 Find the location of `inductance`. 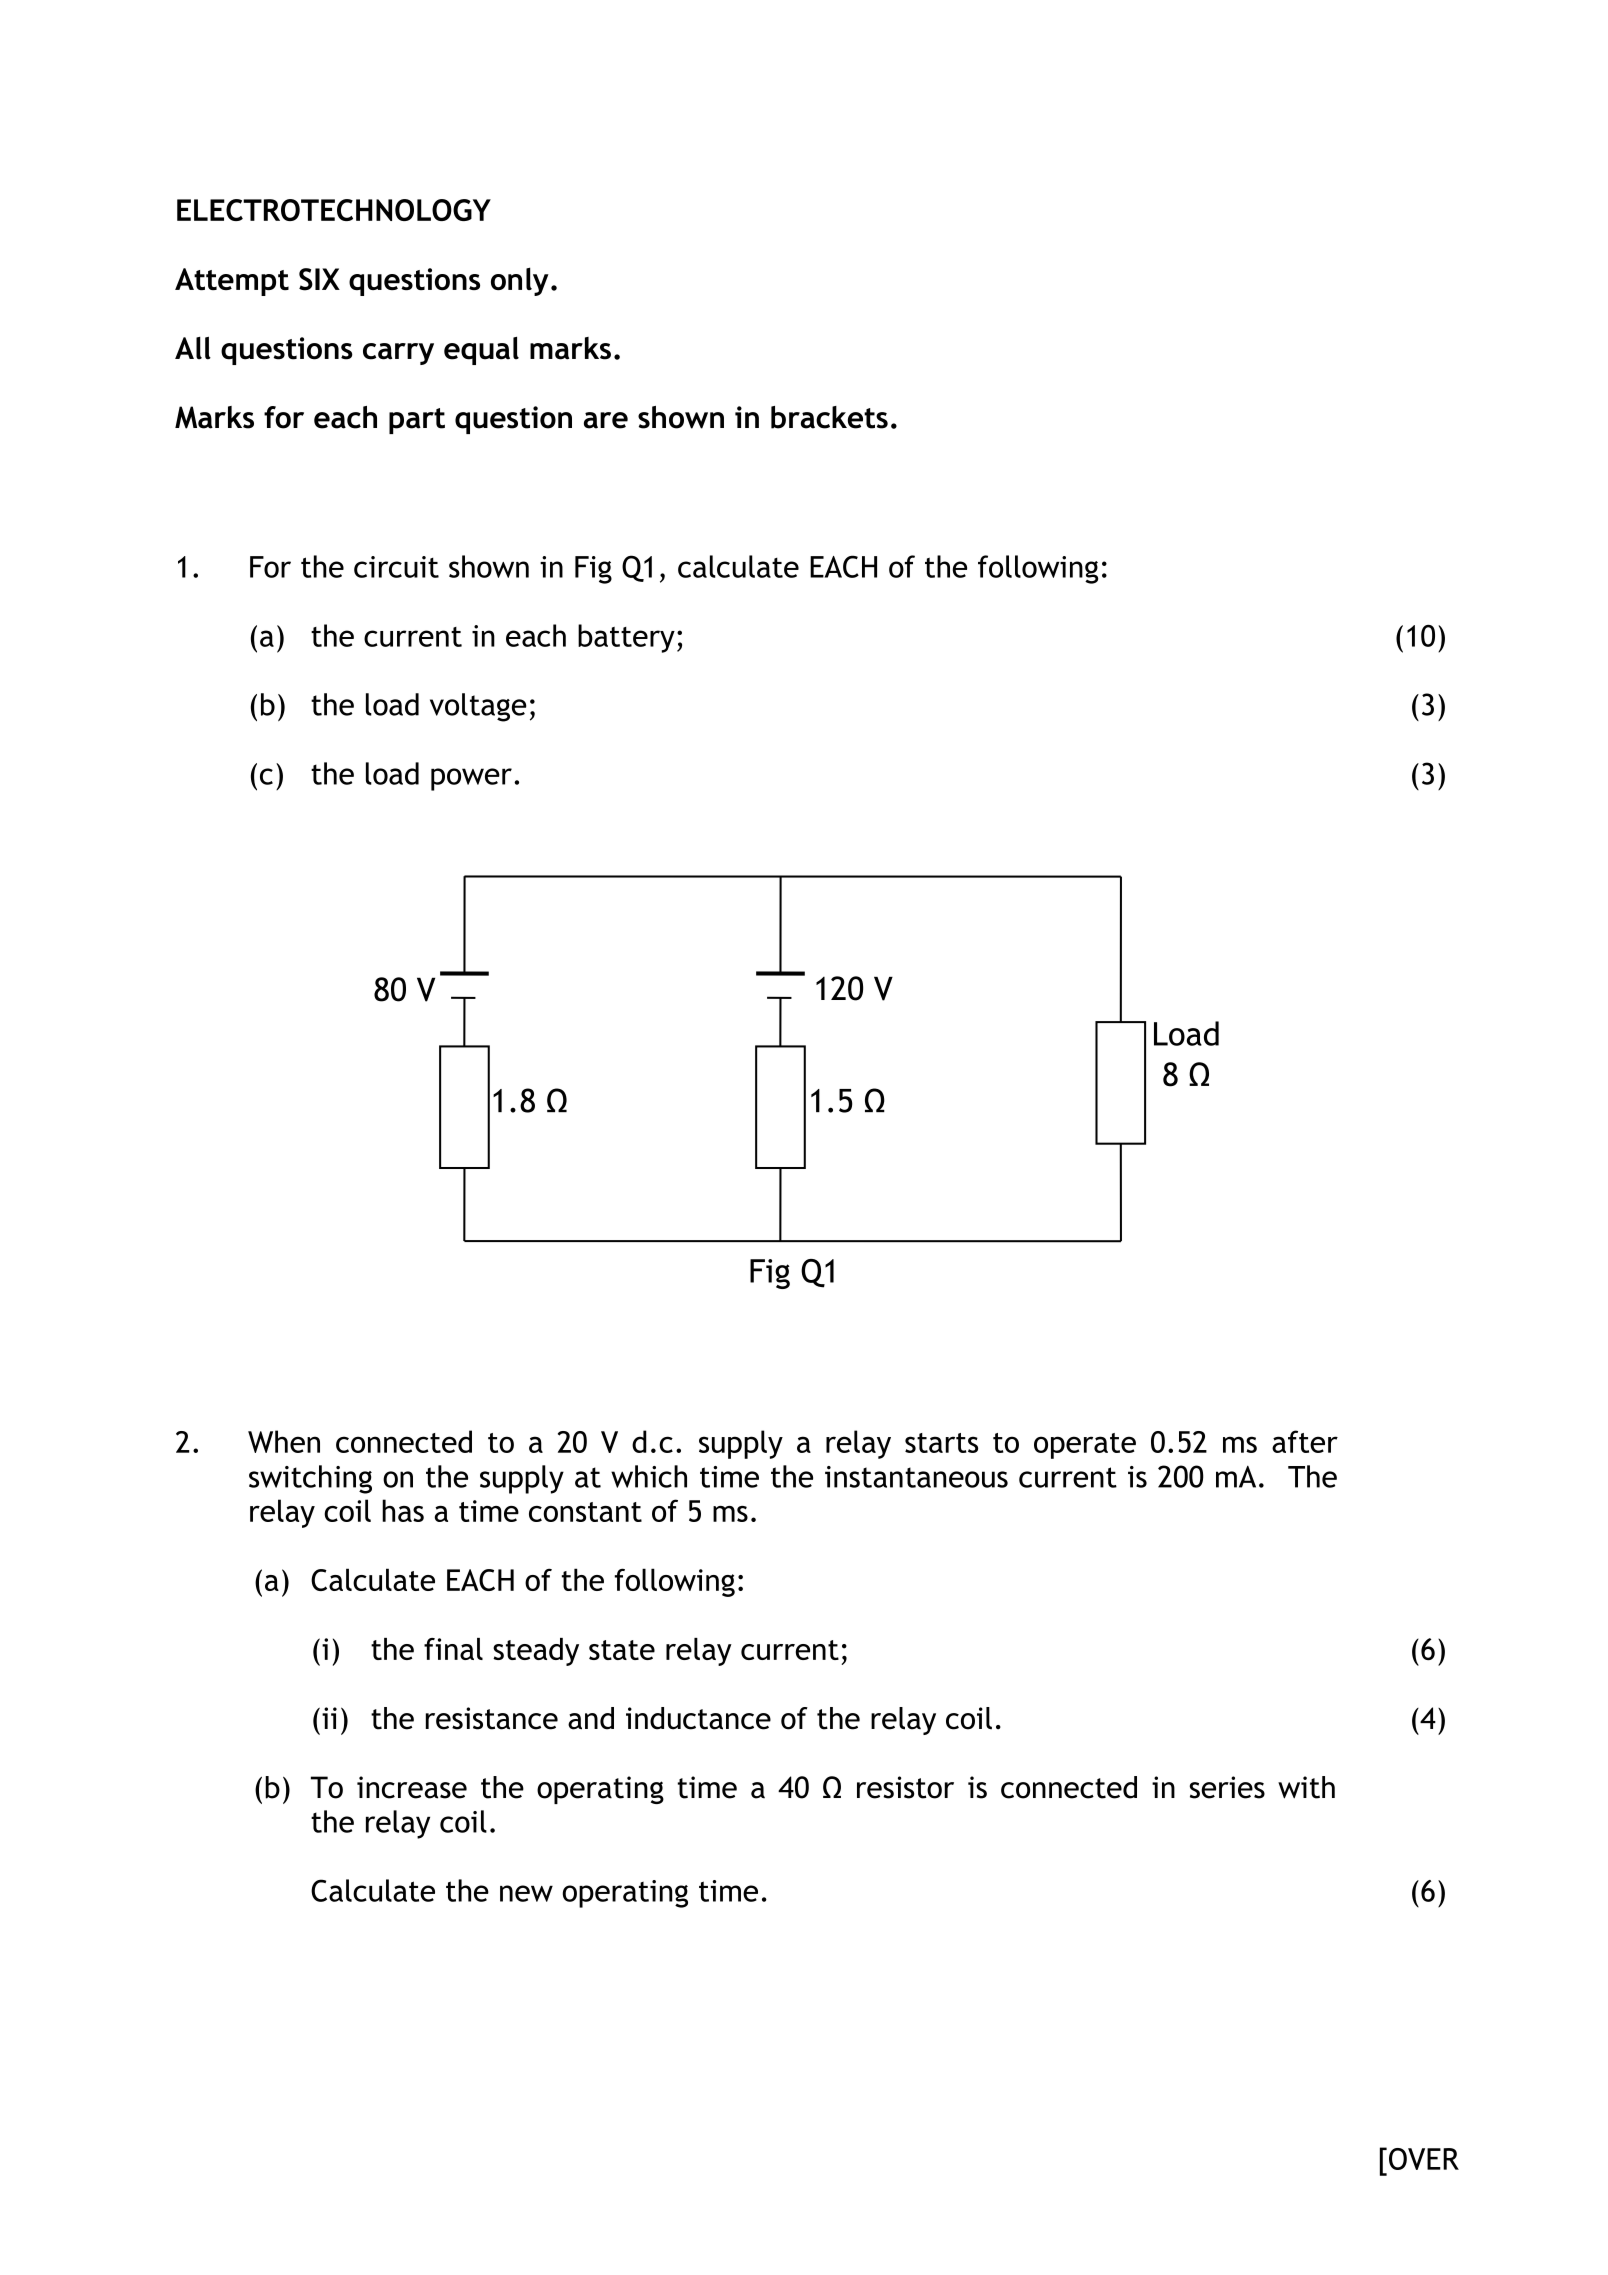

inductance is located at coordinates (698, 1718).
